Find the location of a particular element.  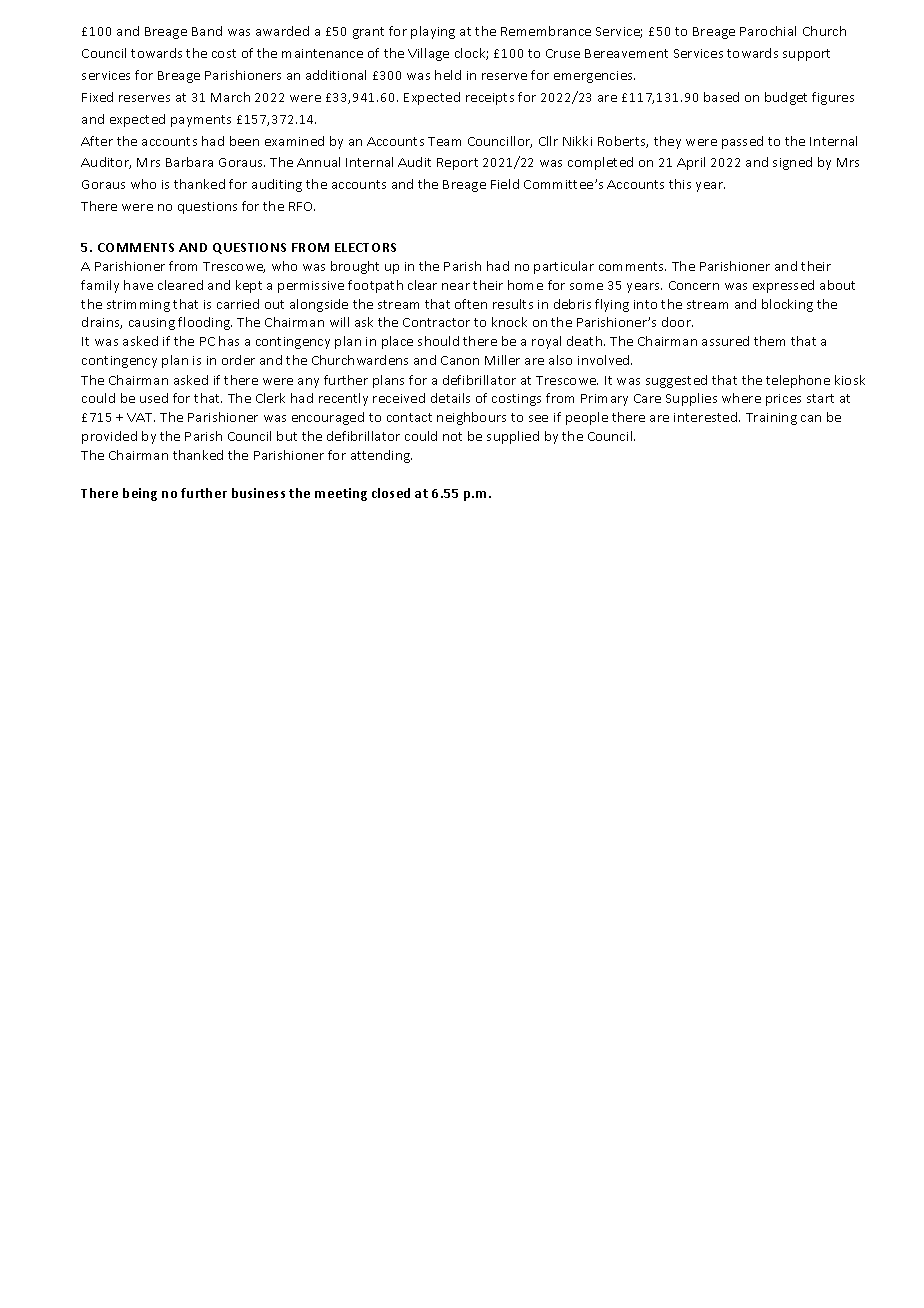

Village is located at coordinates (428, 54).
